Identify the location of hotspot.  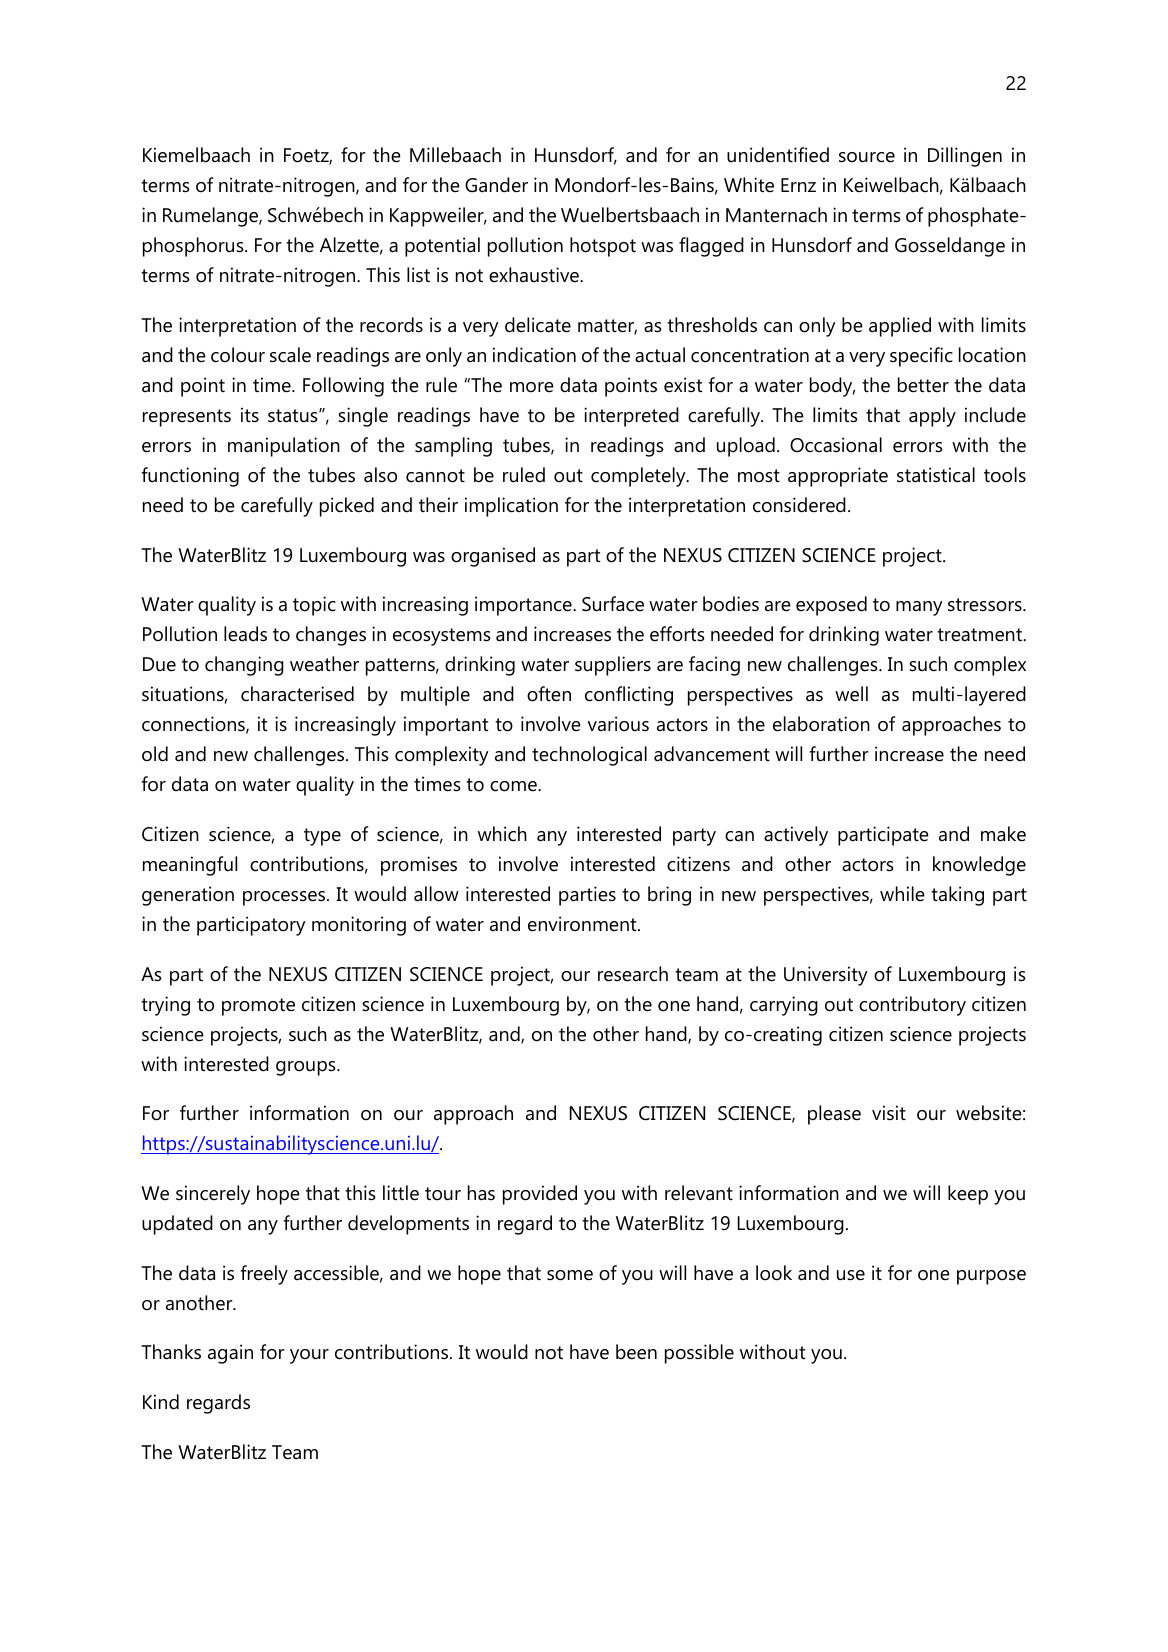
(603, 247).
